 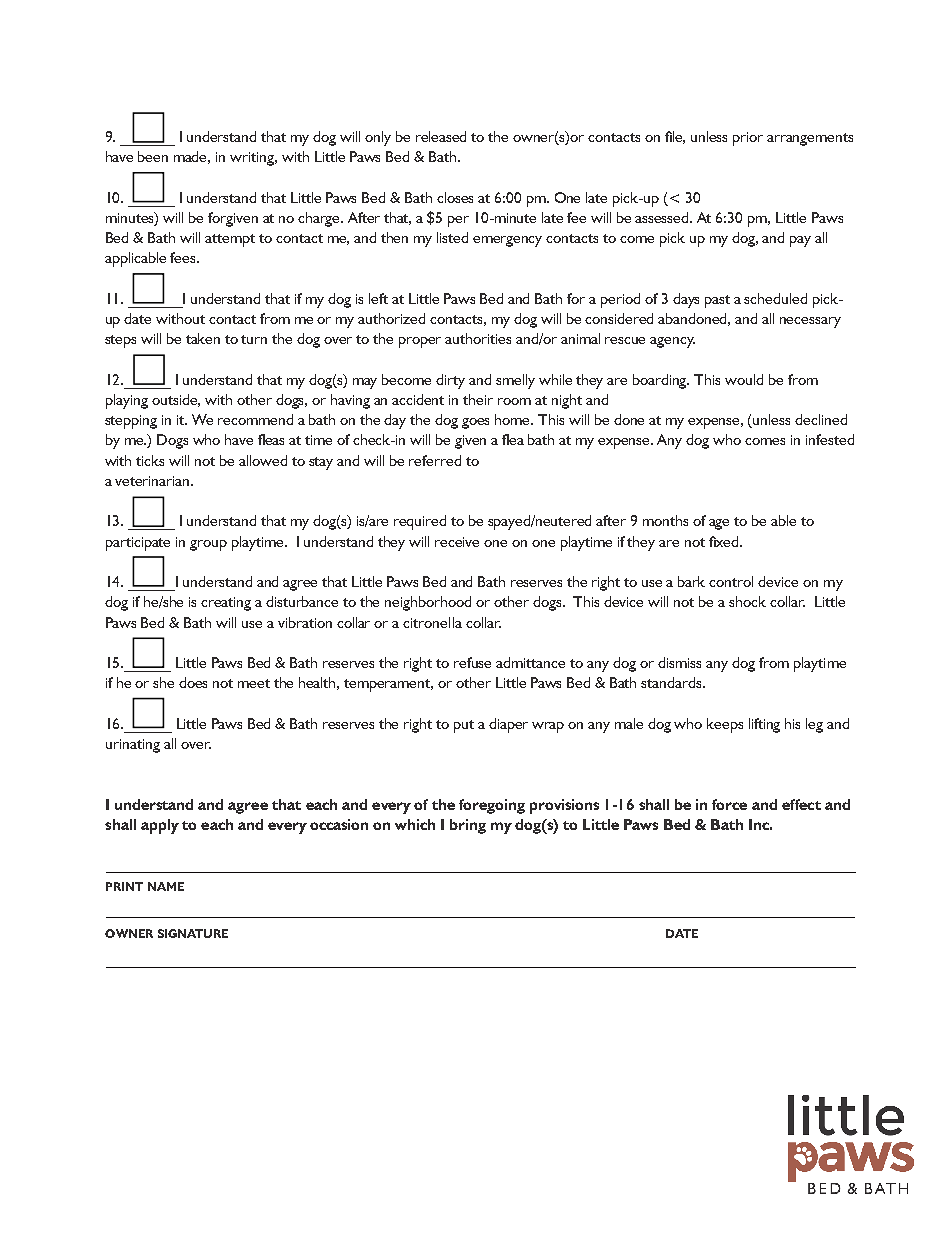 What do you see at coordinates (478, 338) in the document?
I see `authorities` at bounding box center [478, 338].
